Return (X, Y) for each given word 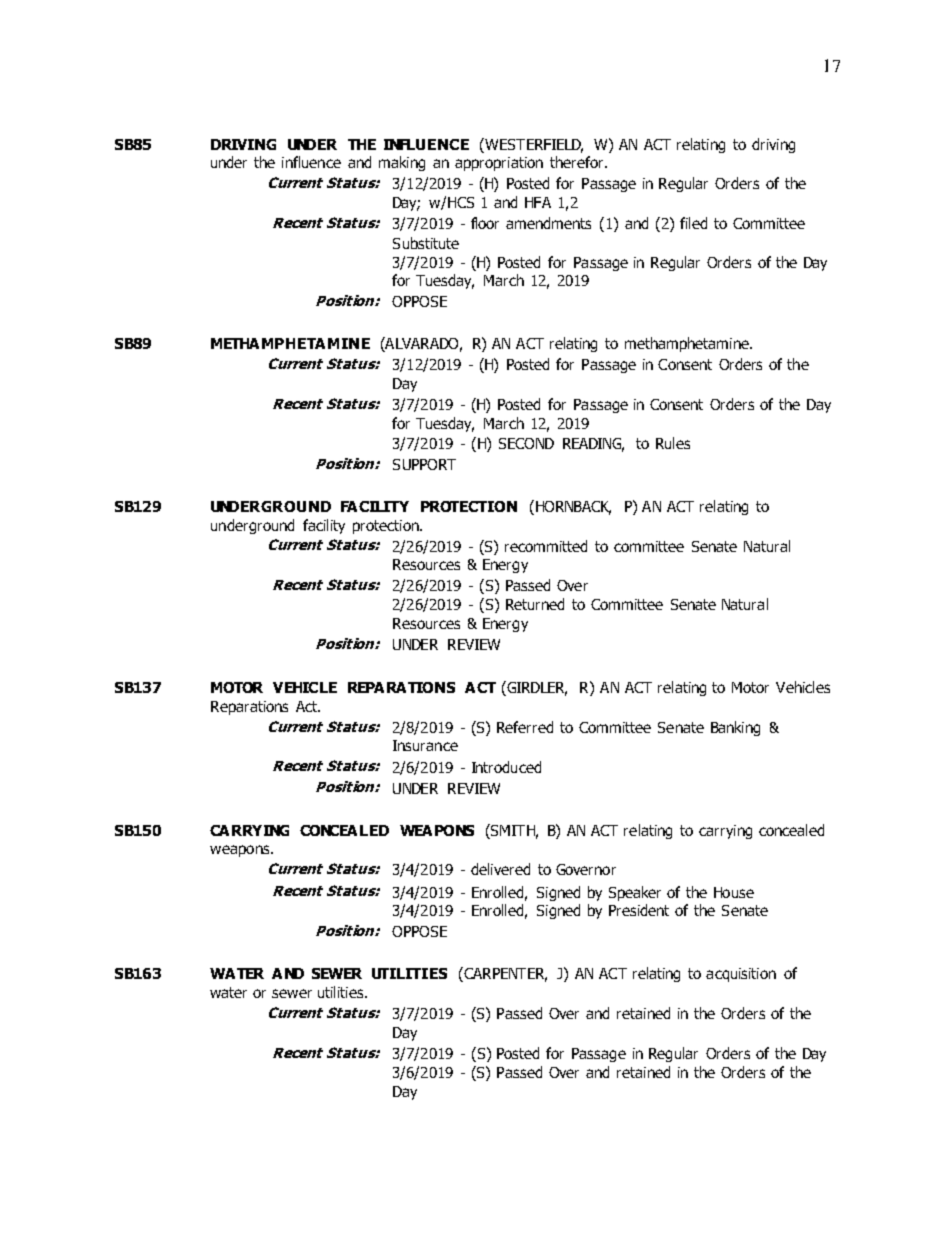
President (639, 910)
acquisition (741, 975)
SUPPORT (424, 464)
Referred (525, 727)
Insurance (425, 745)
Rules (673, 443)
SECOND (526, 443)
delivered (500, 869)
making (402, 163)
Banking (735, 728)
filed (693, 223)
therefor (578, 162)
